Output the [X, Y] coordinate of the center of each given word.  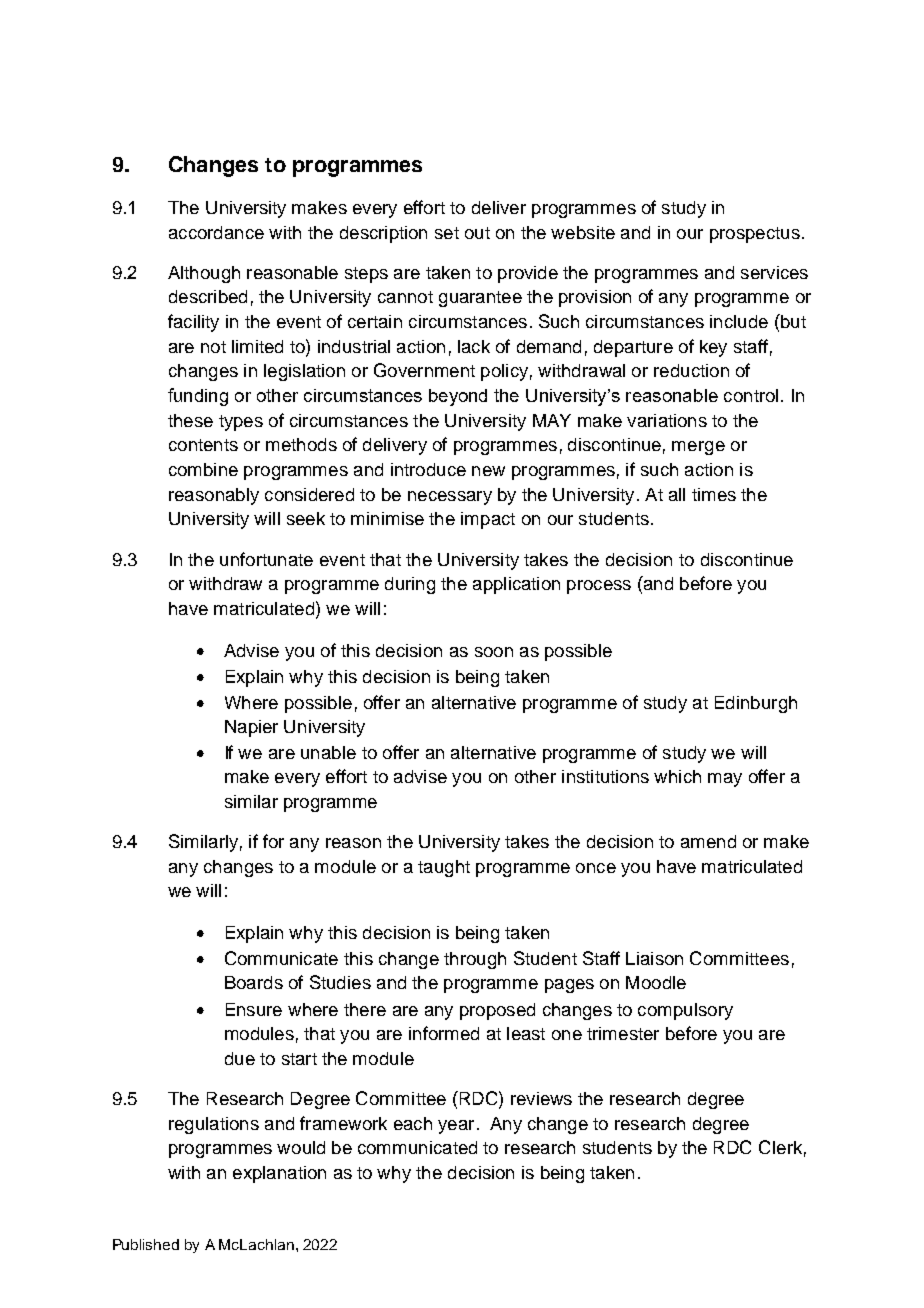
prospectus [755, 235]
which [677, 776]
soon [494, 652]
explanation [279, 1174]
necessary [450, 498]
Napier [251, 728]
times [714, 494]
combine [203, 469]
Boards [254, 982]
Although [204, 274]
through [475, 960]
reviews [541, 1098]
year [456, 1127]
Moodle [656, 982]
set [447, 233]
